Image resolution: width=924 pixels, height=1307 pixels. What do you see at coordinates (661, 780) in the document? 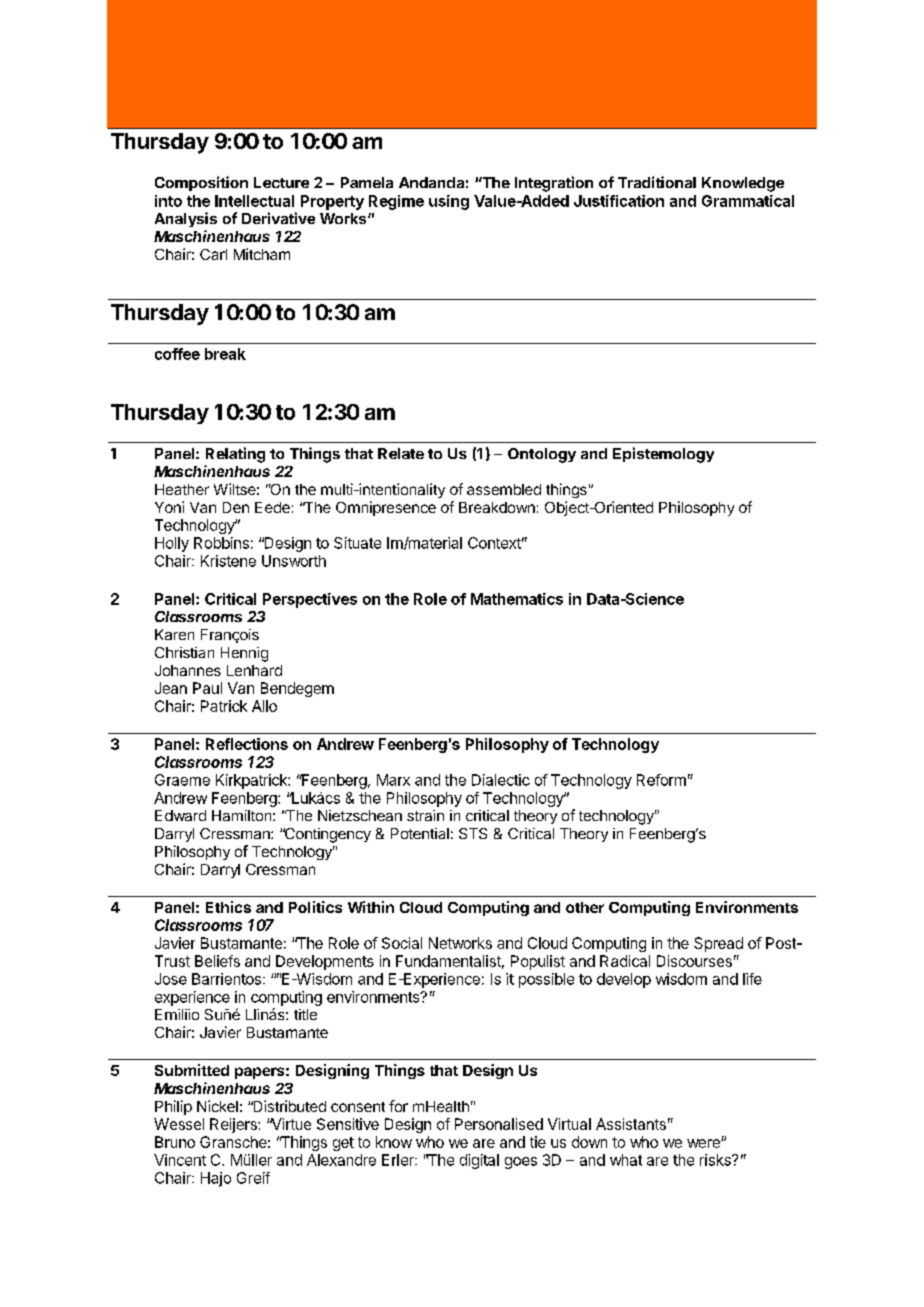
I see `Reform` at bounding box center [661, 780].
